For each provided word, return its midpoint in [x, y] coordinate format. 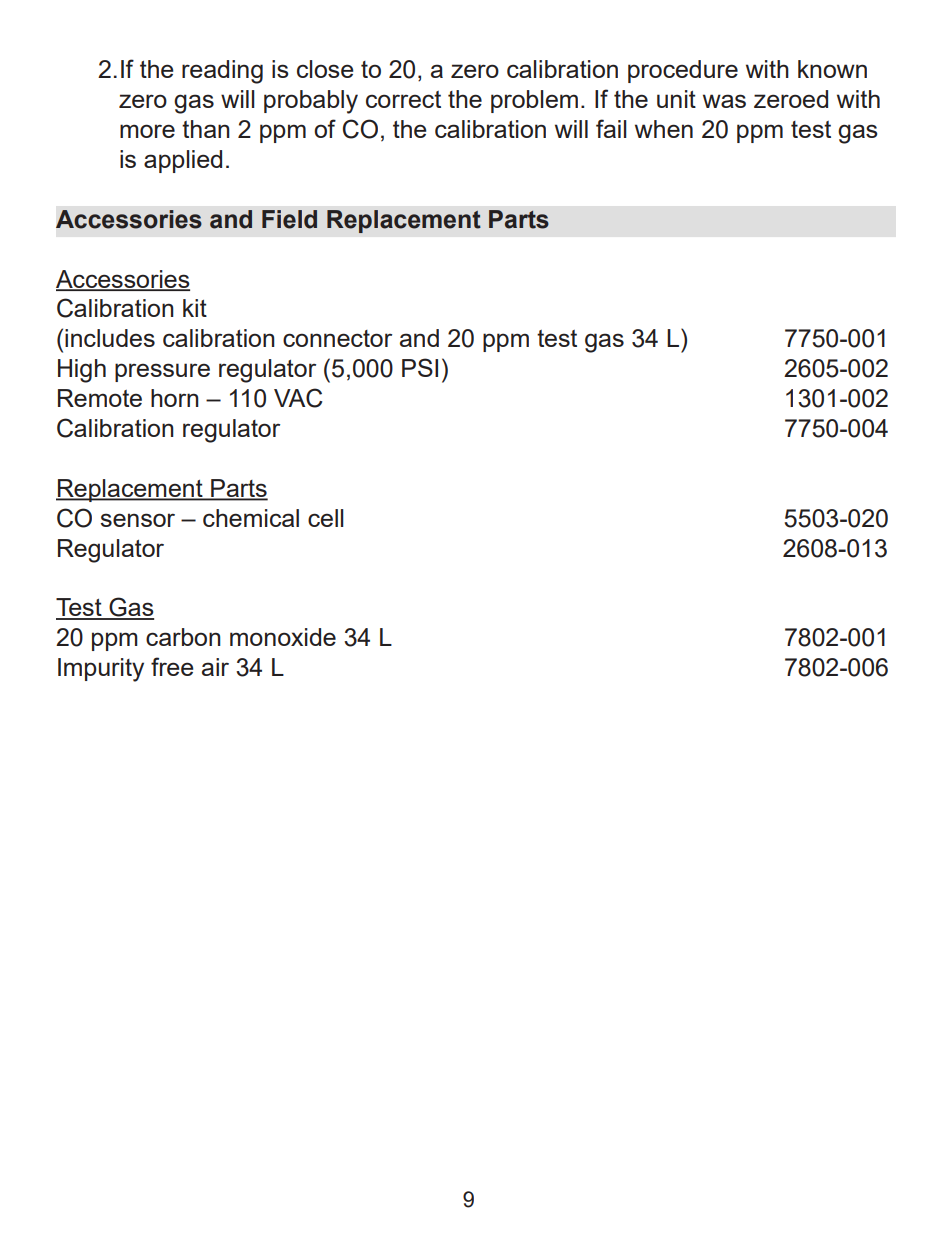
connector [337, 338]
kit [195, 308]
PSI [420, 367]
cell [326, 518]
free [172, 666]
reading [222, 72]
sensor [137, 520]
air [215, 667]
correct [403, 99]
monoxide [283, 637]
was [724, 101]
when [664, 129]
